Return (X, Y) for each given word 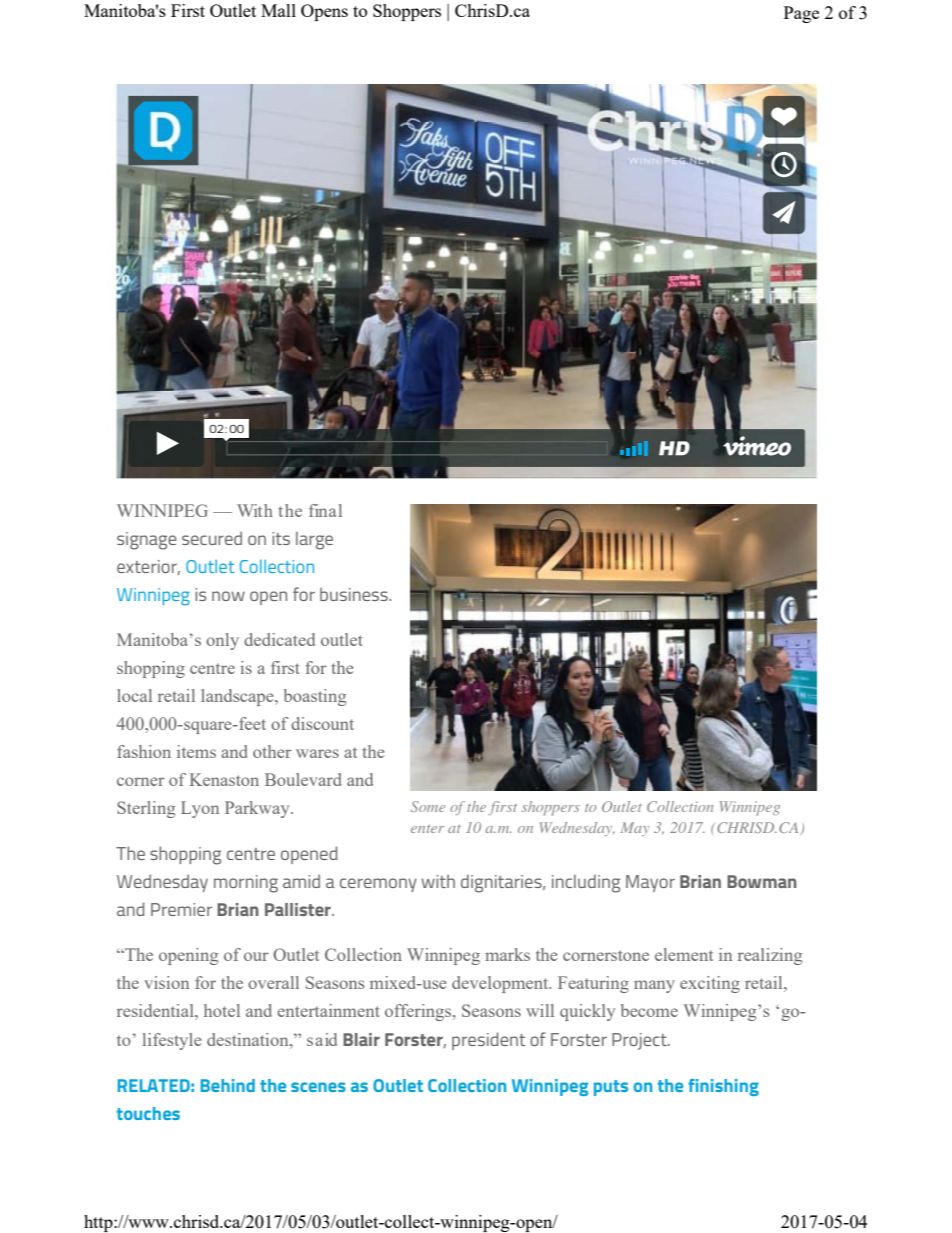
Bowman (762, 881)
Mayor (650, 883)
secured (212, 538)
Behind (228, 1085)
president (489, 1041)
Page (801, 14)
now (228, 596)
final (325, 510)
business (355, 594)
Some (428, 806)
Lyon (200, 809)
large (314, 540)
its (281, 538)
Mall (278, 10)
